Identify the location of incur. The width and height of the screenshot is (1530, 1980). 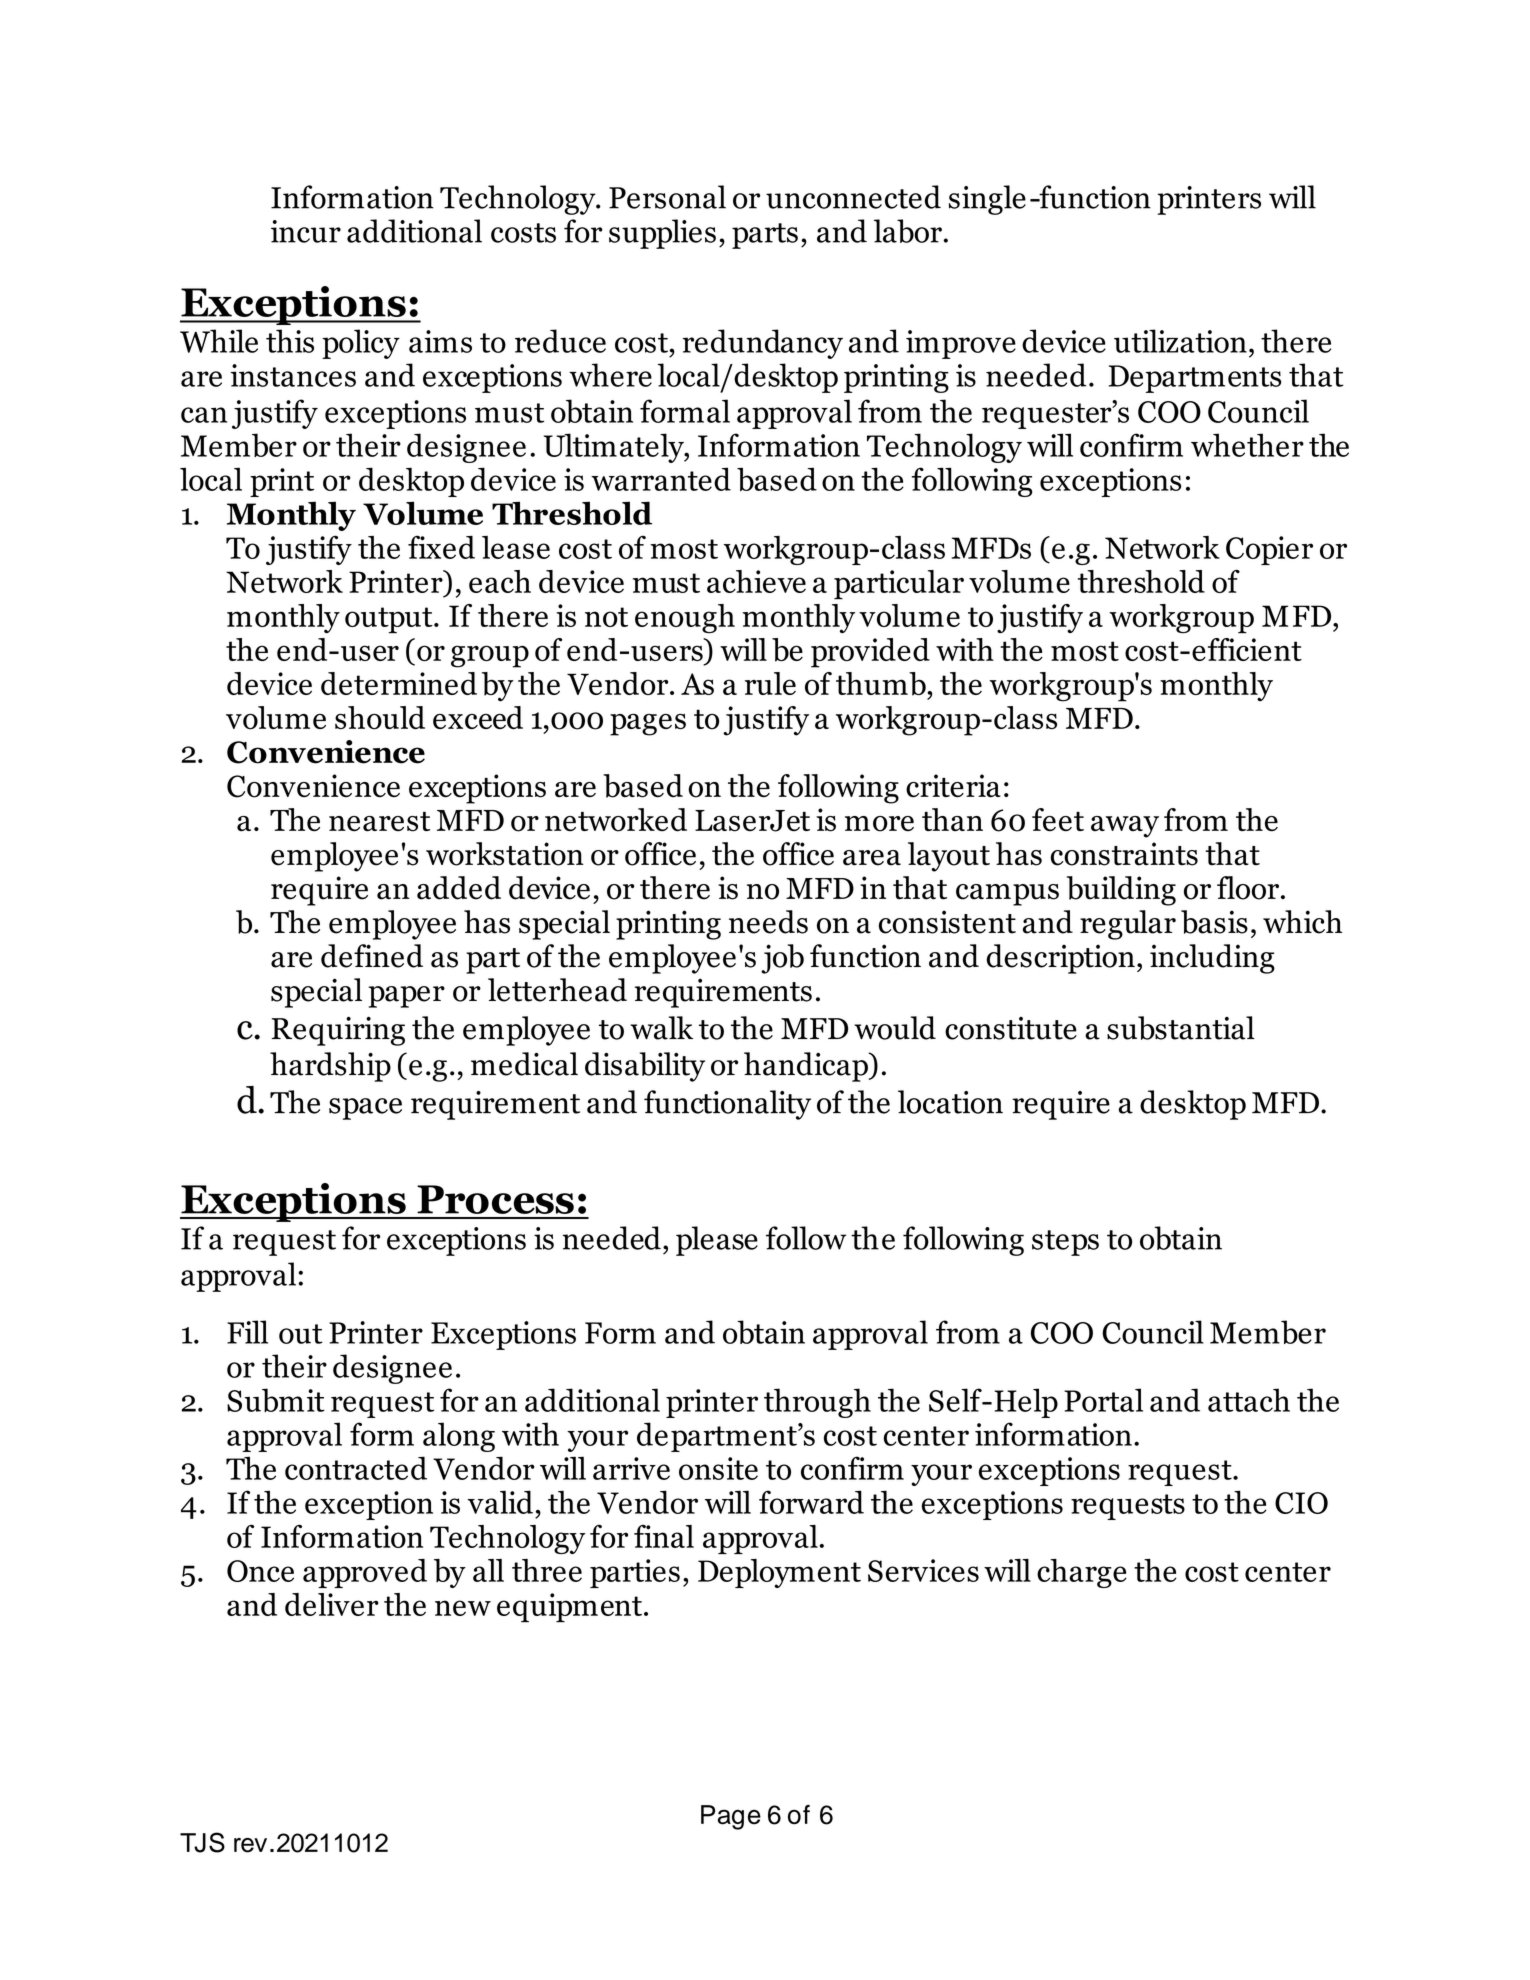
(306, 231).
